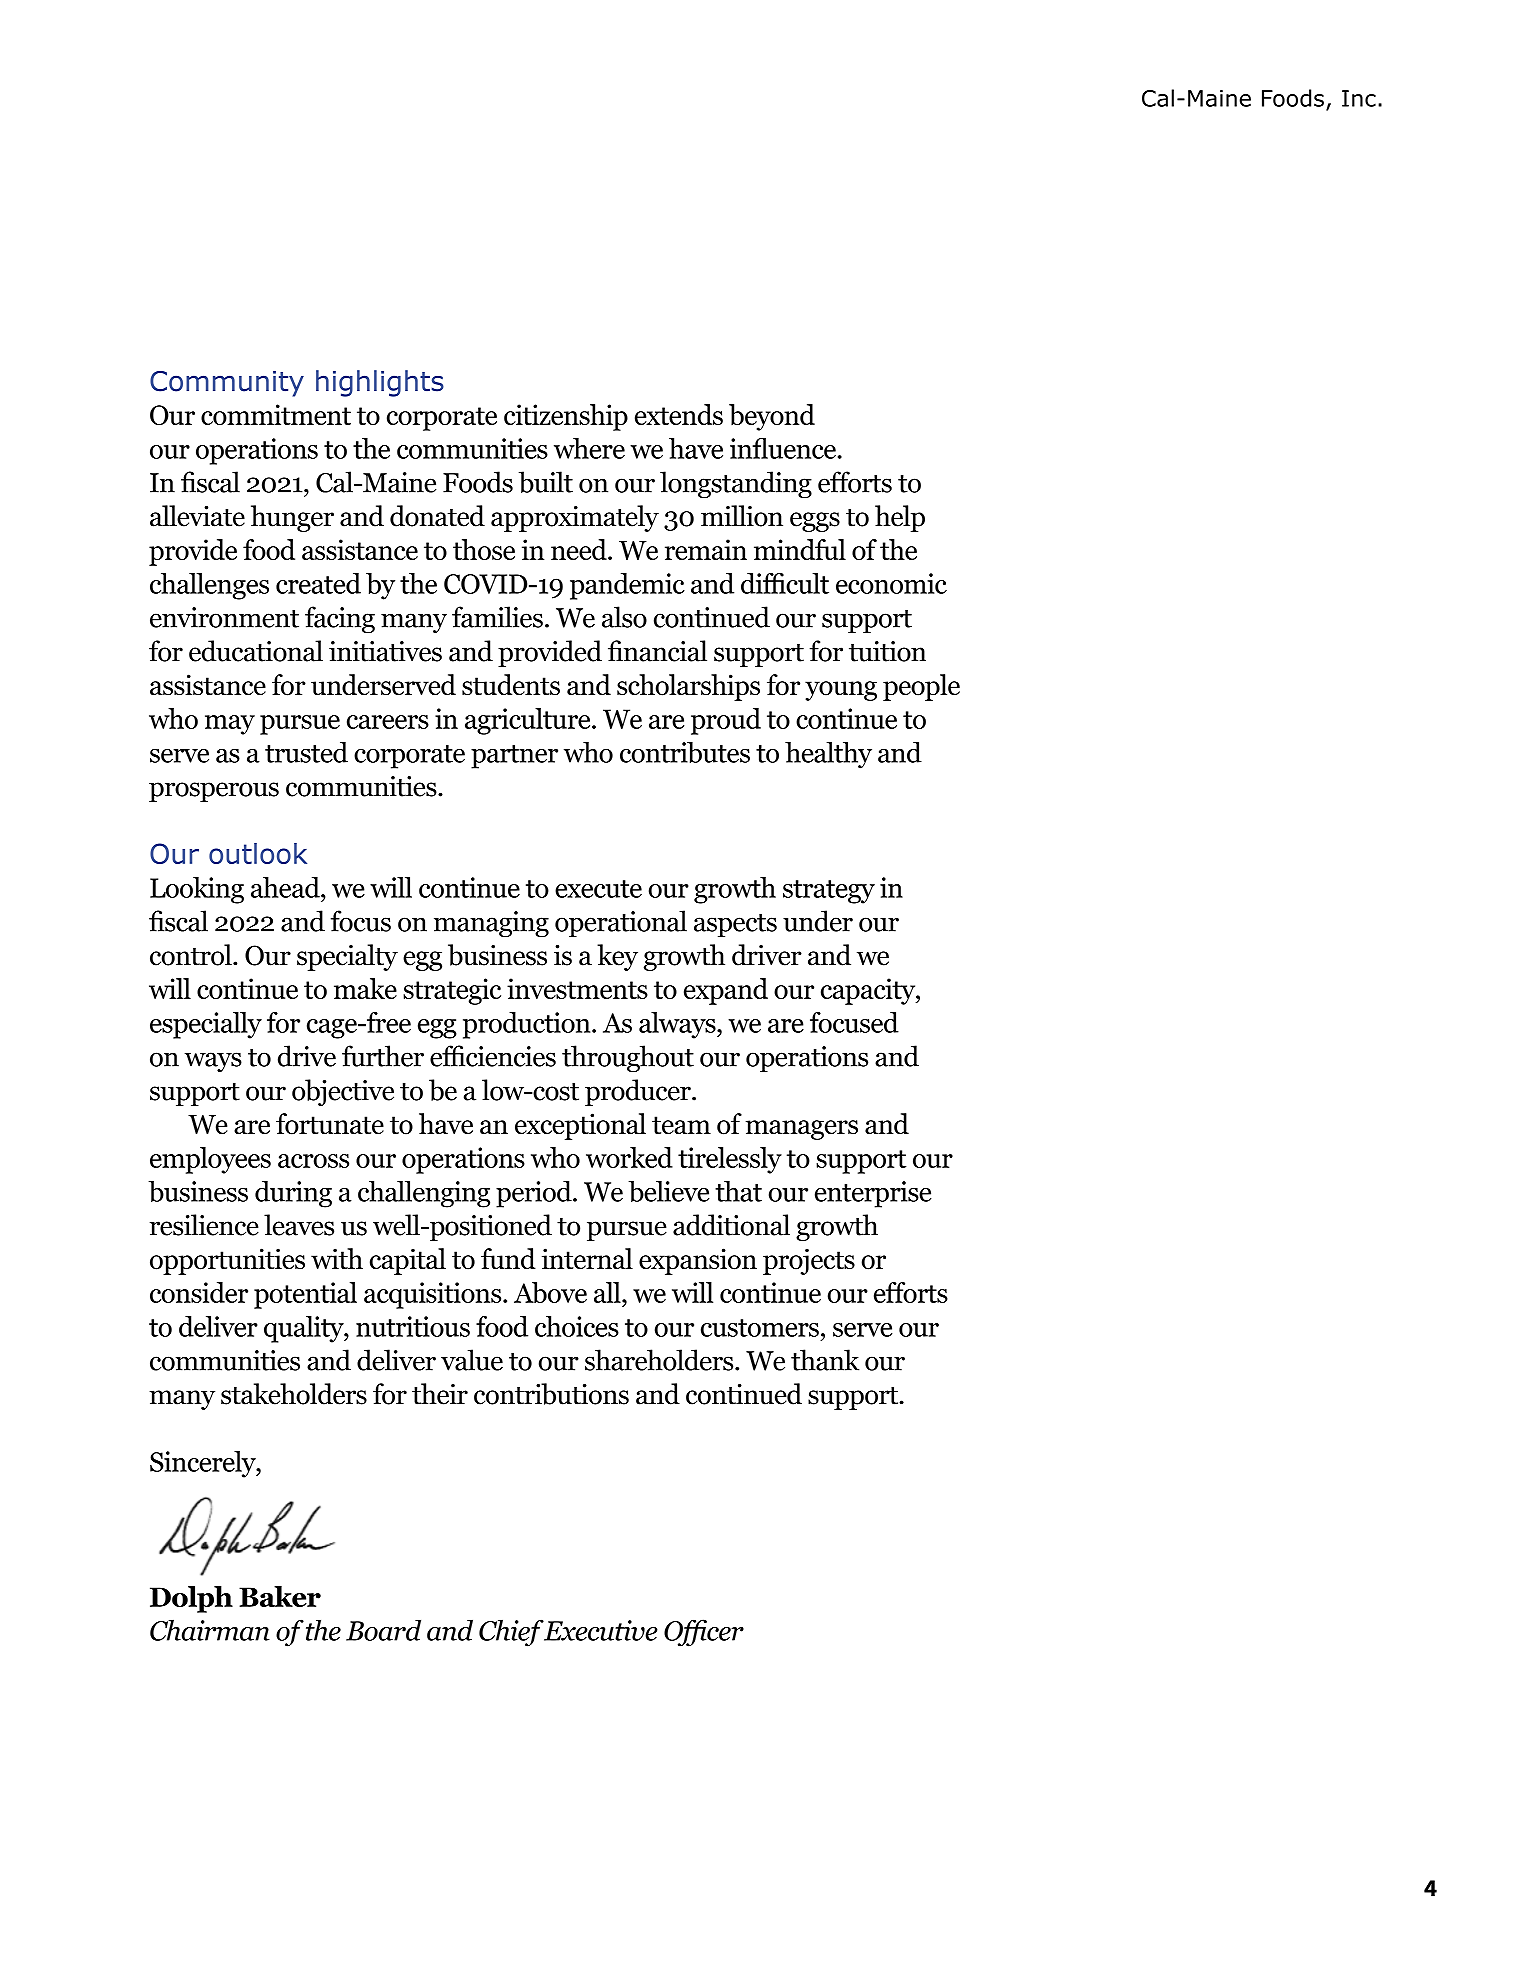 The width and height of the screenshot is (1520, 1967). What do you see at coordinates (276, 414) in the screenshot?
I see `commitment` at bounding box center [276, 414].
